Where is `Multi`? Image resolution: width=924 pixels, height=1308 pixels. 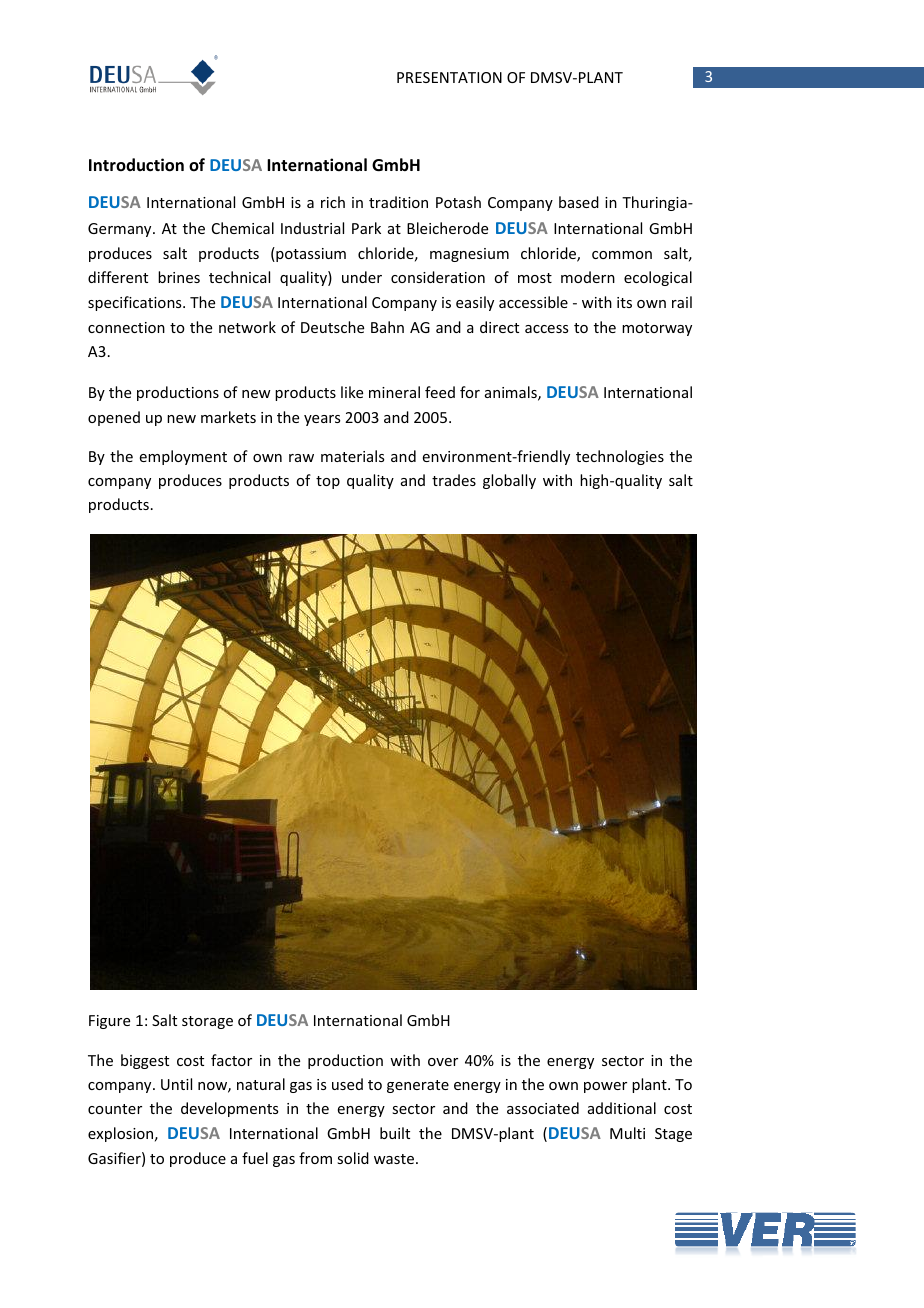 Multi is located at coordinates (627, 1133).
